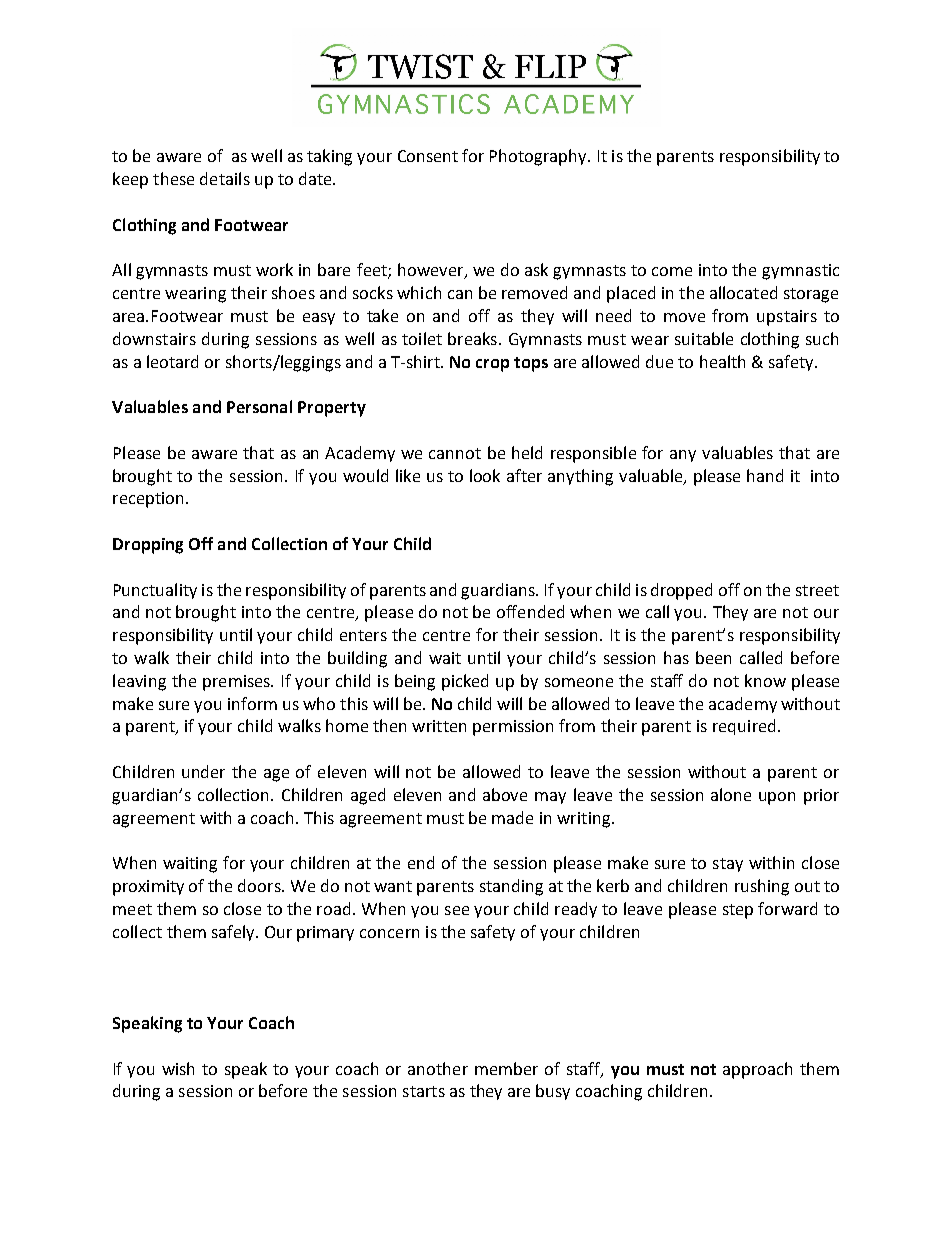 This page has height=1233, width=952. What do you see at coordinates (259, 406) in the page?
I see `Personal` at bounding box center [259, 406].
